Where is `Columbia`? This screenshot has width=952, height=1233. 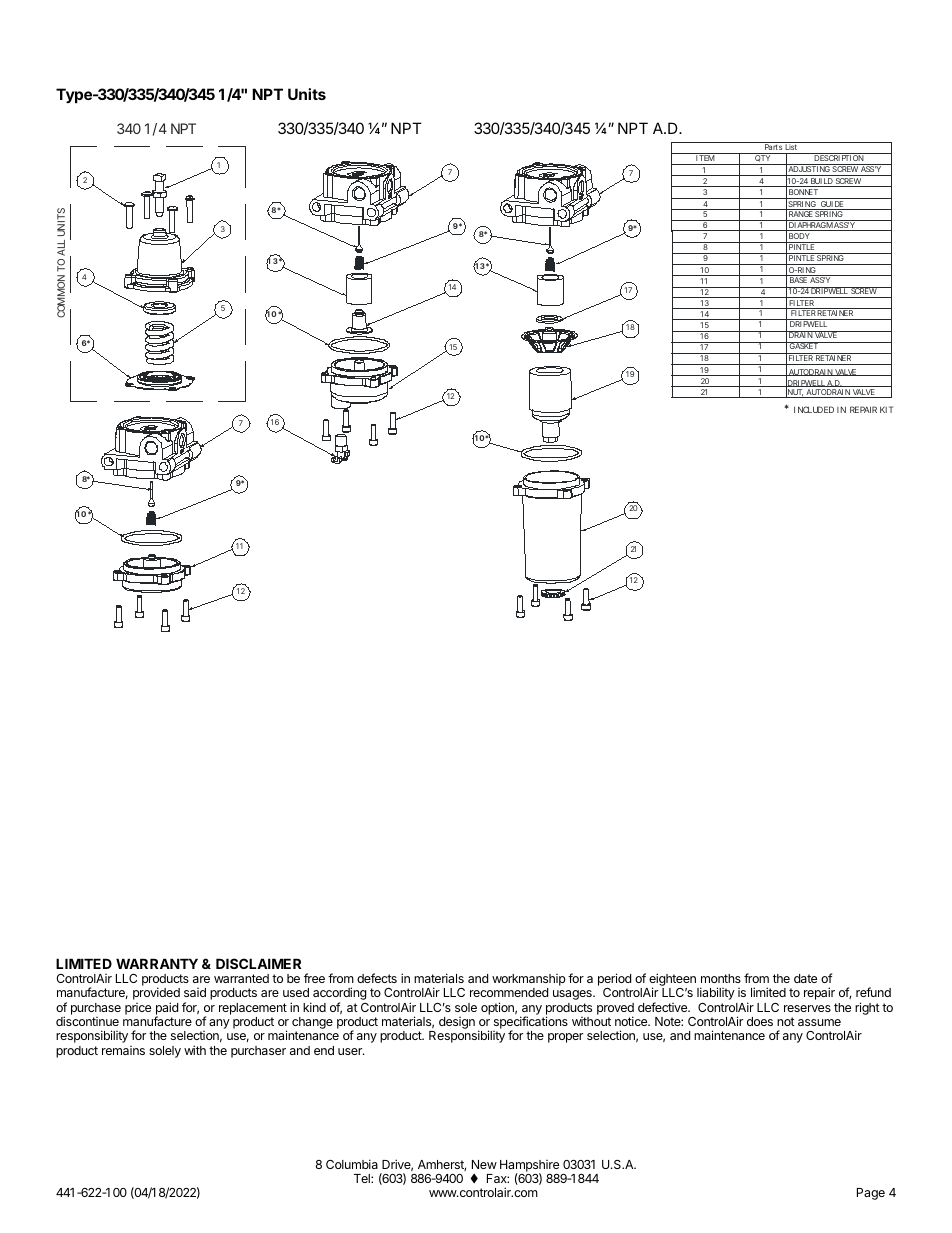
Columbia is located at coordinates (352, 1164).
